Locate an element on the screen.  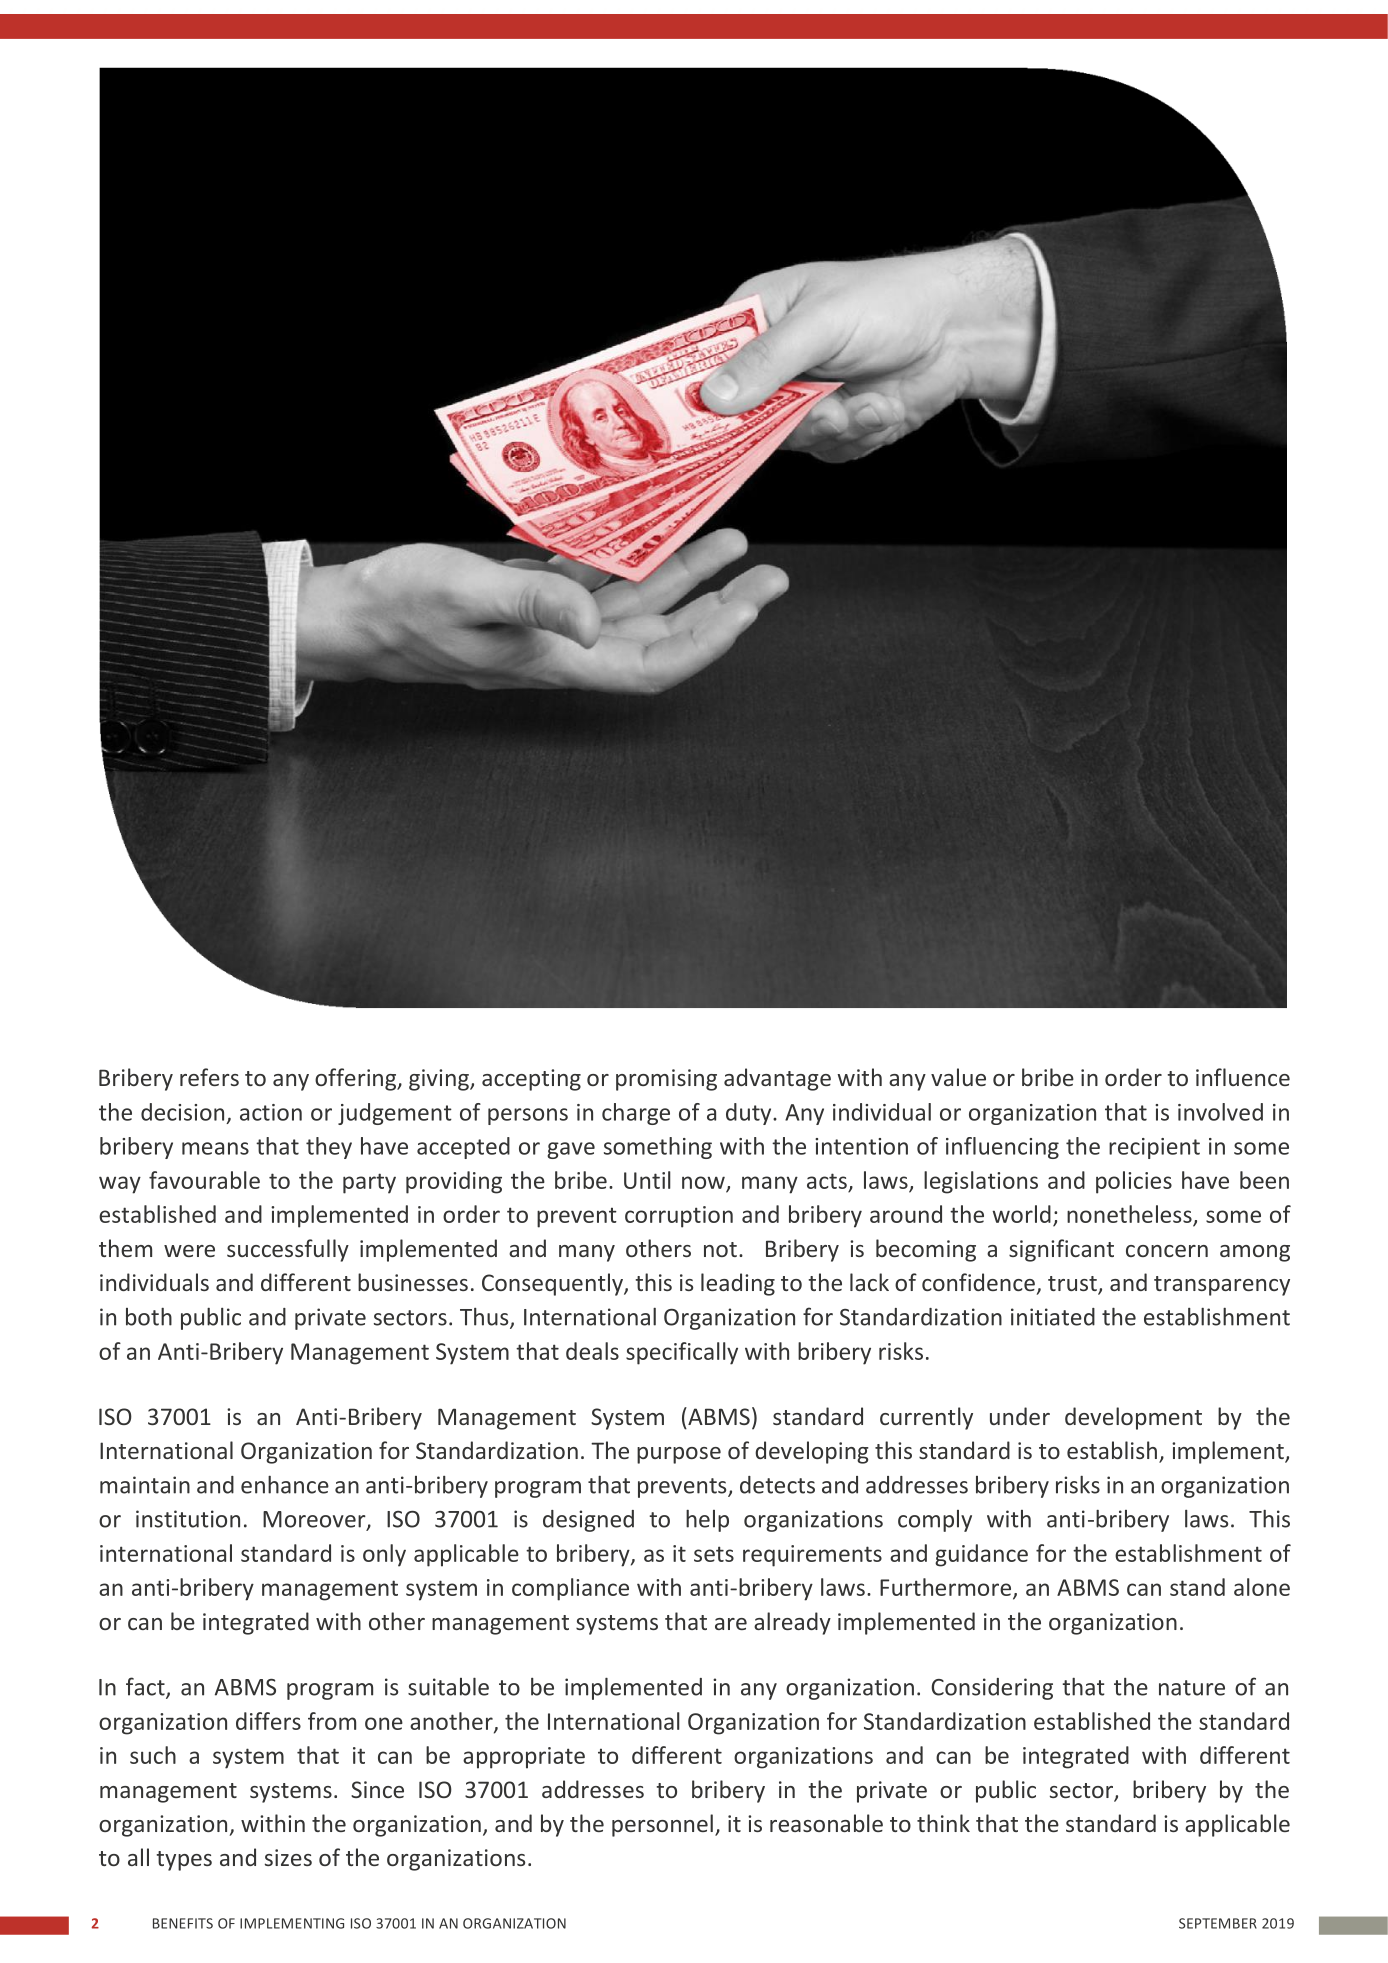
charge is located at coordinates (636, 1114).
